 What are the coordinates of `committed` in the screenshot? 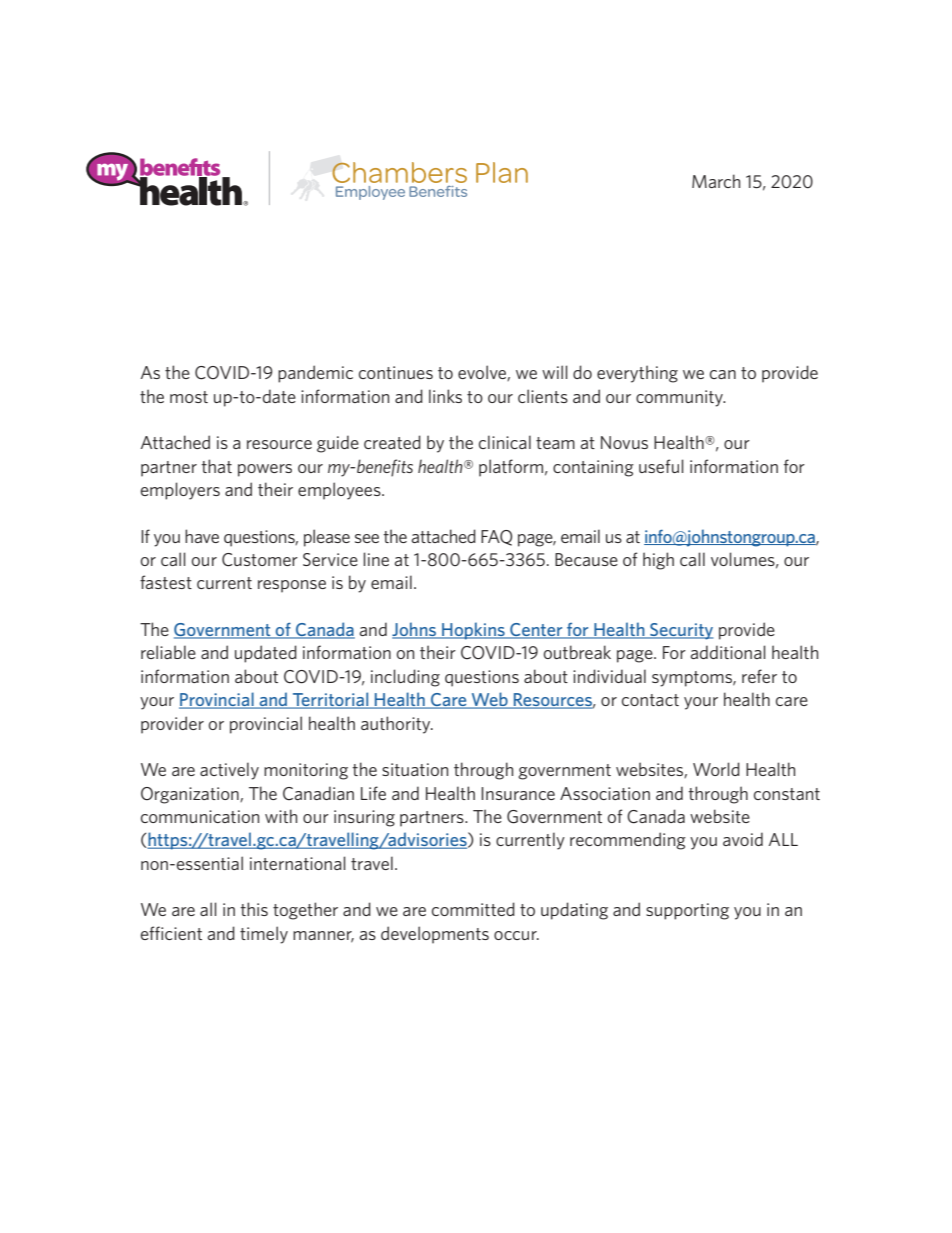 It's located at (473, 909).
